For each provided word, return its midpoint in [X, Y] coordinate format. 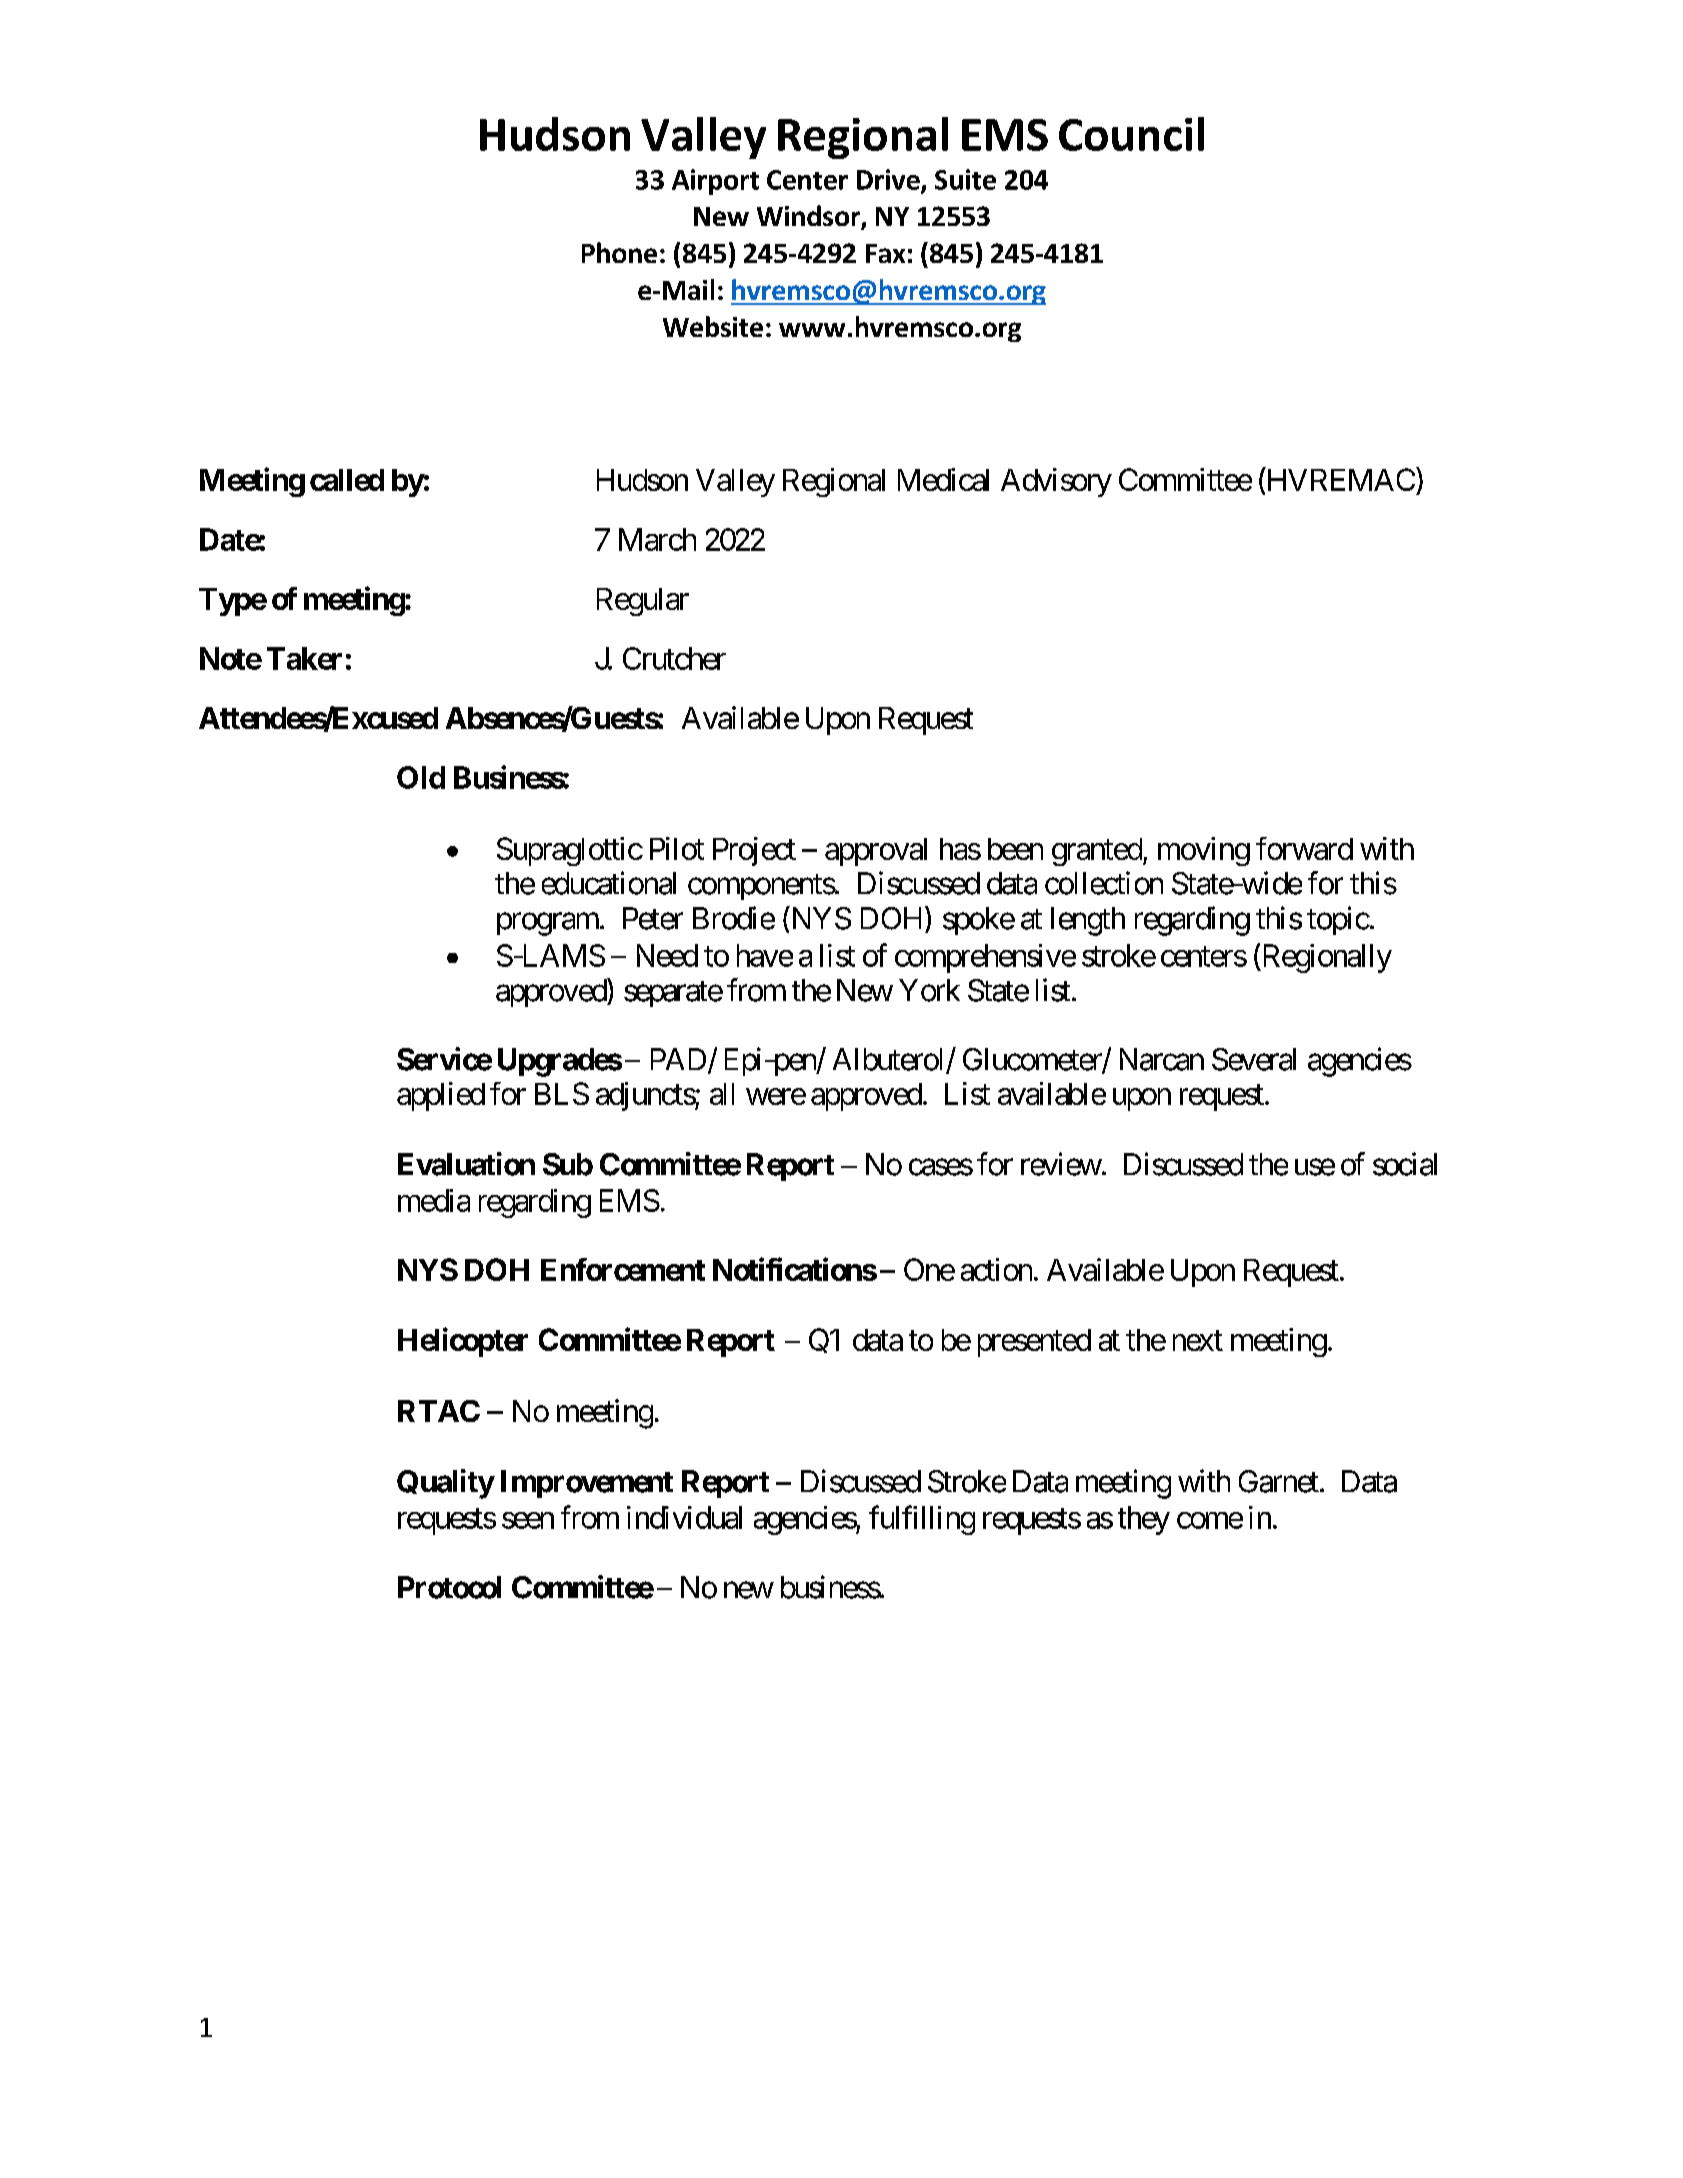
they [1144, 1520]
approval [876, 852]
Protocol [449, 1587]
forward [1304, 848]
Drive [889, 180]
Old [421, 777]
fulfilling [922, 1520]
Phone [619, 252]
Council [1131, 134]
